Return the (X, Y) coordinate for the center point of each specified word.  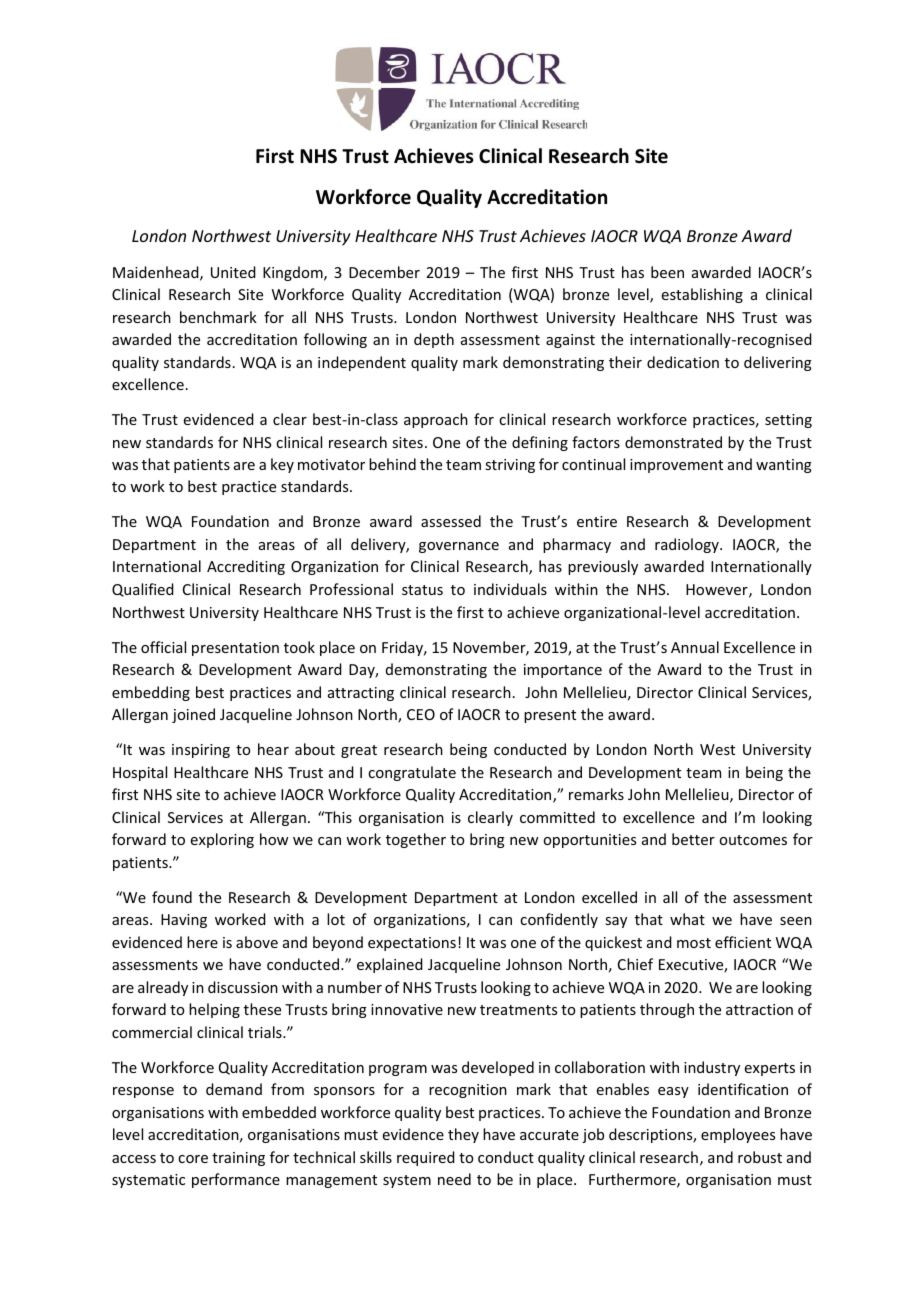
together (416, 840)
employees (738, 1135)
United (233, 272)
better (693, 839)
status (422, 590)
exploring (222, 840)
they (463, 1135)
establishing (702, 295)
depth (434, 340)
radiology (688, 545)
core (193, 1159)
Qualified (143, 590)
